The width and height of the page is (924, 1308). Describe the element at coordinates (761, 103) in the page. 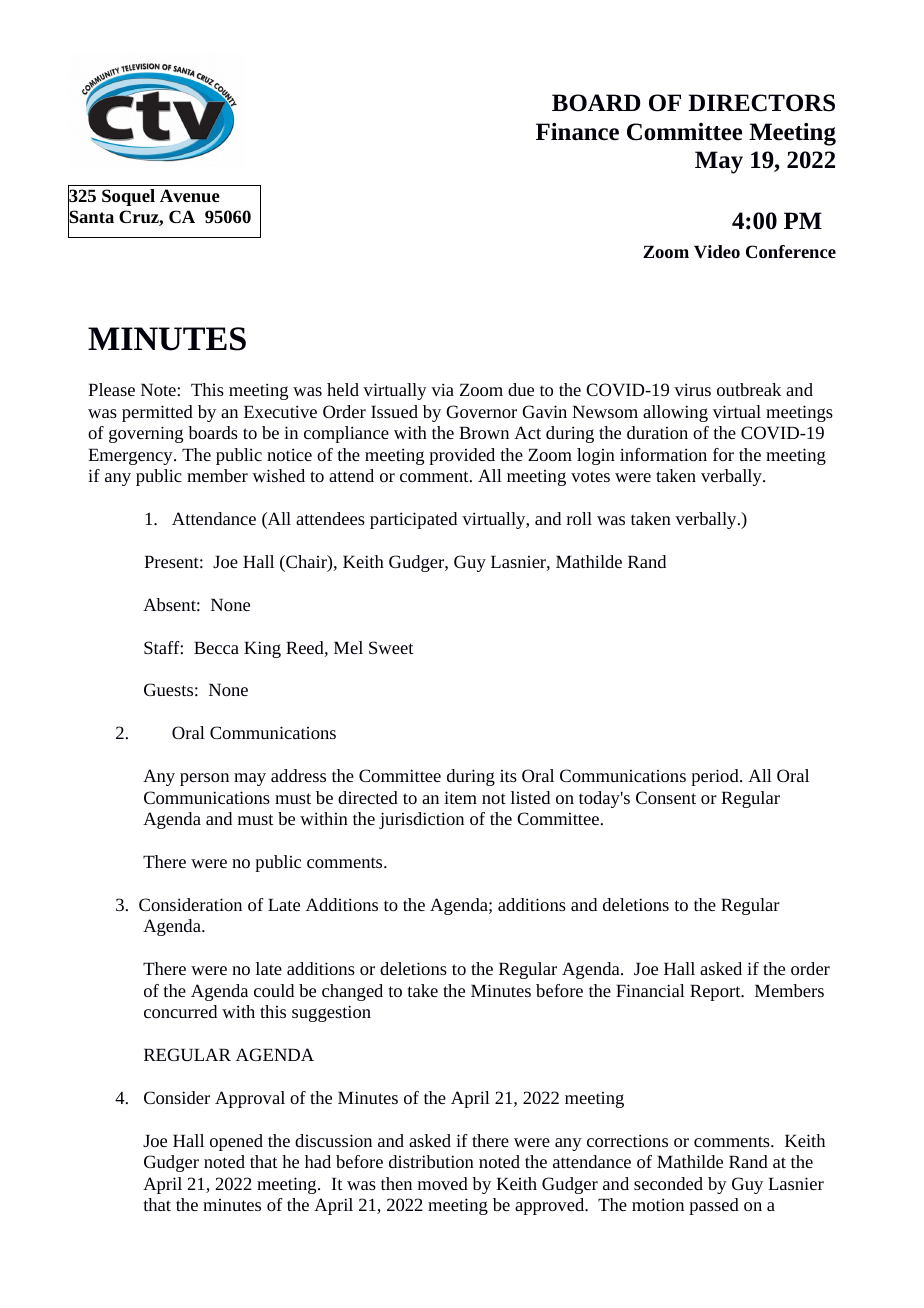

I see `DIRECTORS` at that location.
